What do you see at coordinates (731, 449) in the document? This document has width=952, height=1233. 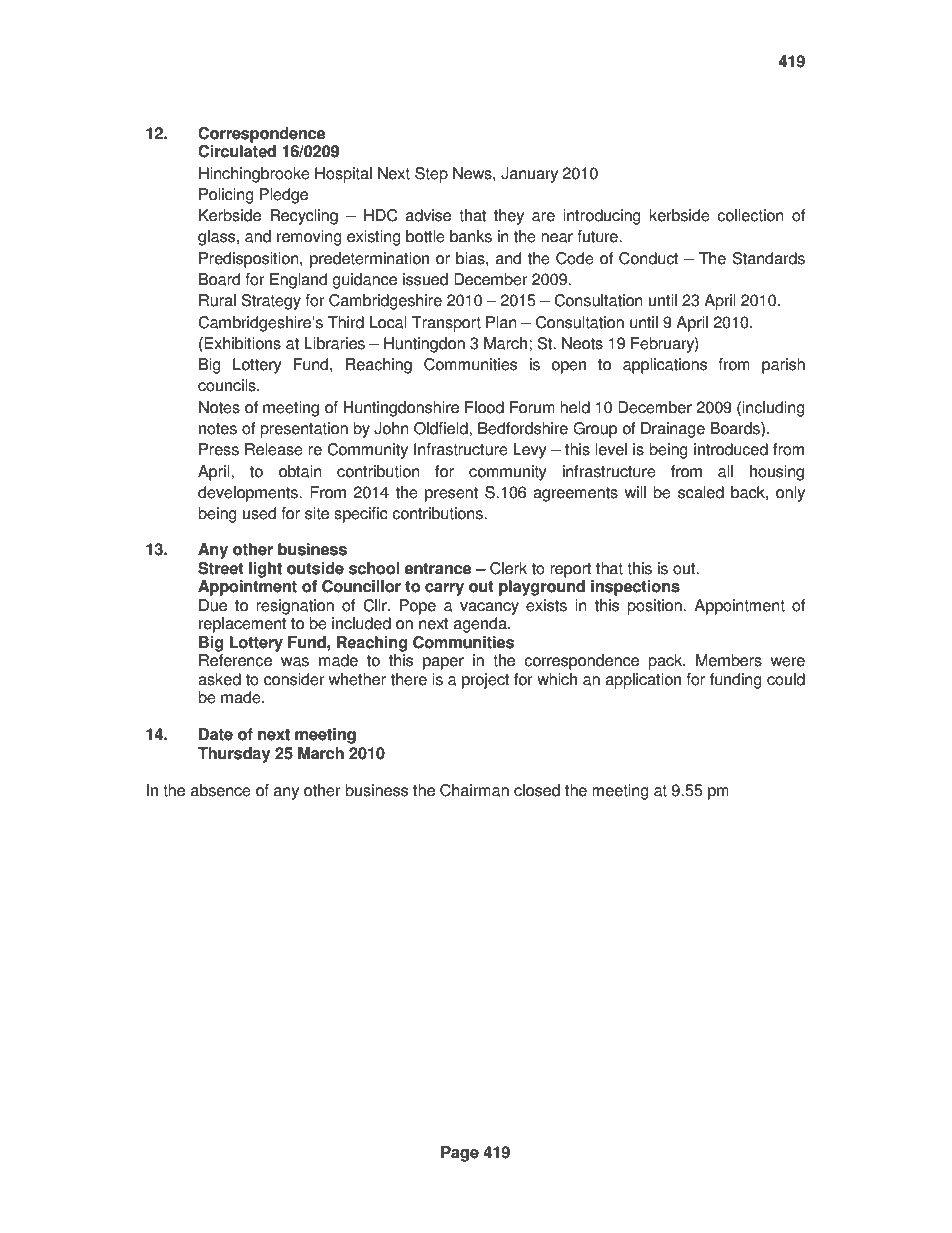 I see `introduced` at bounding box center [731, 449].
